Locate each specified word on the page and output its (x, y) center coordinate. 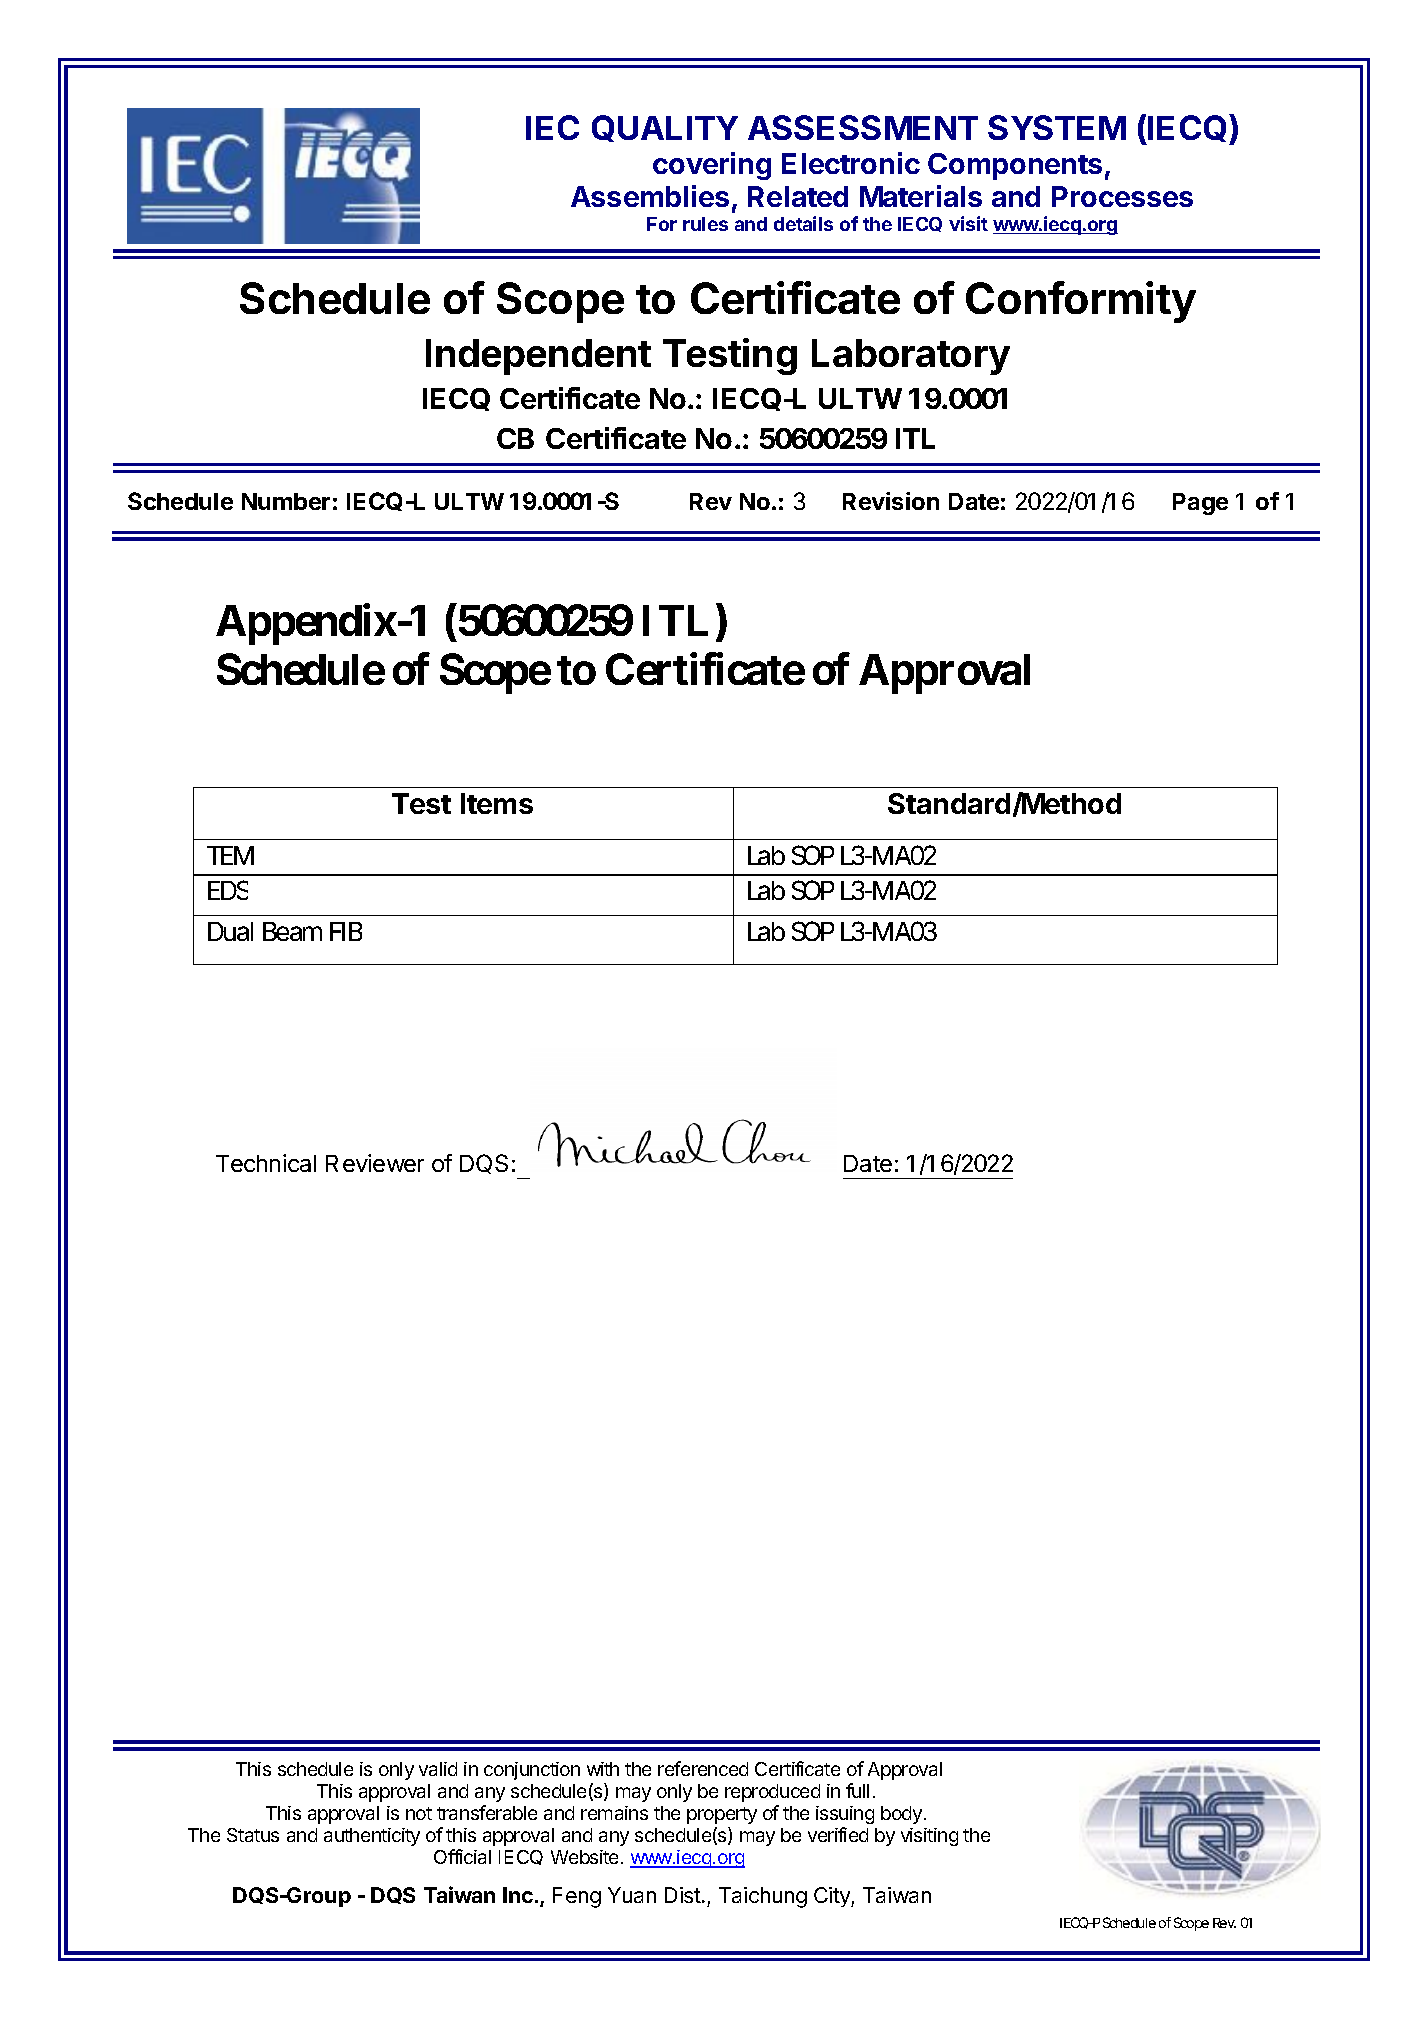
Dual (230, 931)
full (857, 1790)
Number (286, 501)
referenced (703, 1768)
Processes (1122, 196)
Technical (266, 1163)
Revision (891, 501)
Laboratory (911, 357)
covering (712, 166)
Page (1200, 504)
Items (497, 803)
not (419, 1813)
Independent (538, 357)
